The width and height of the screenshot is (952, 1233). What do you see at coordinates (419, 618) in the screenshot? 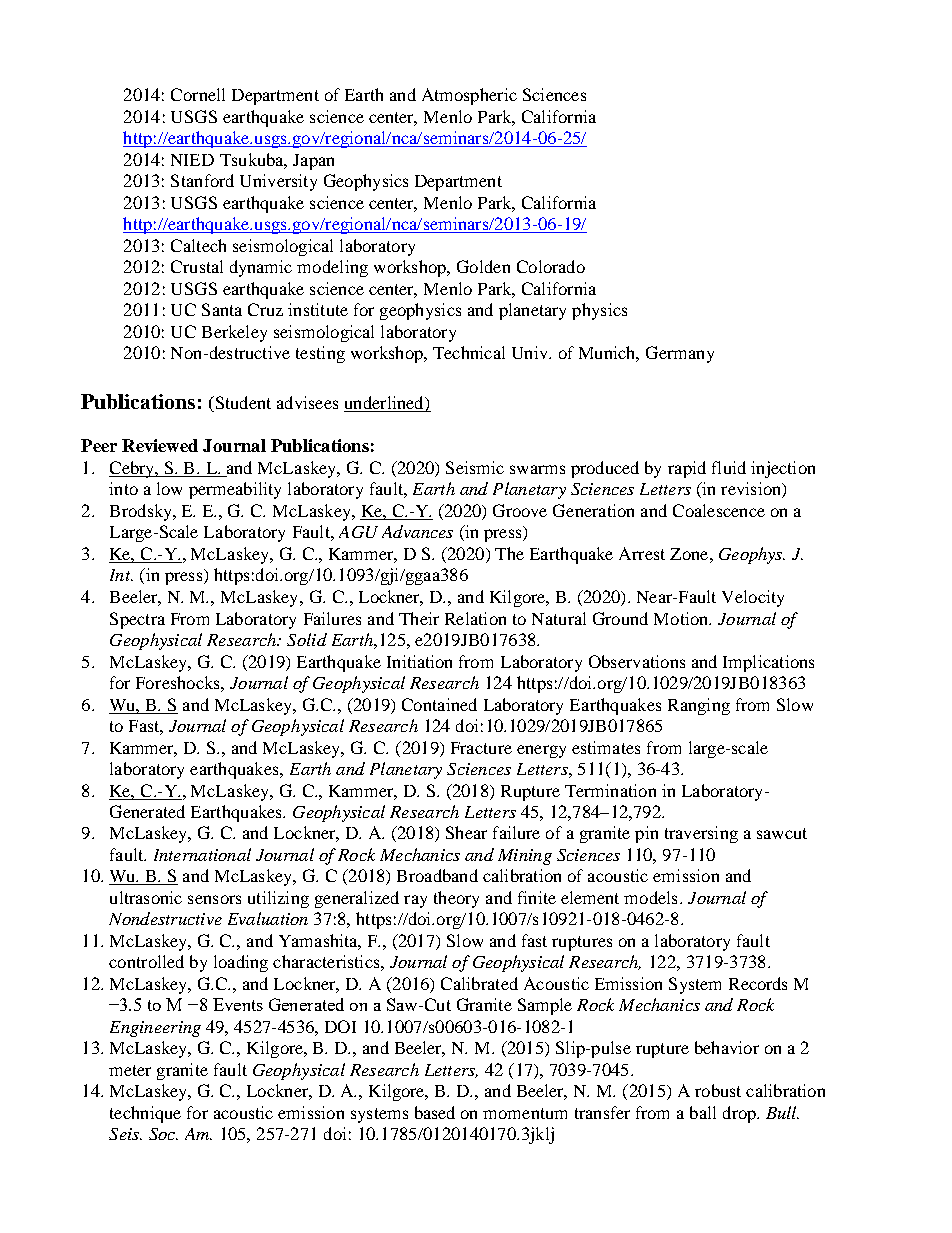
I see `Their` at bounding box center [419, 618].
